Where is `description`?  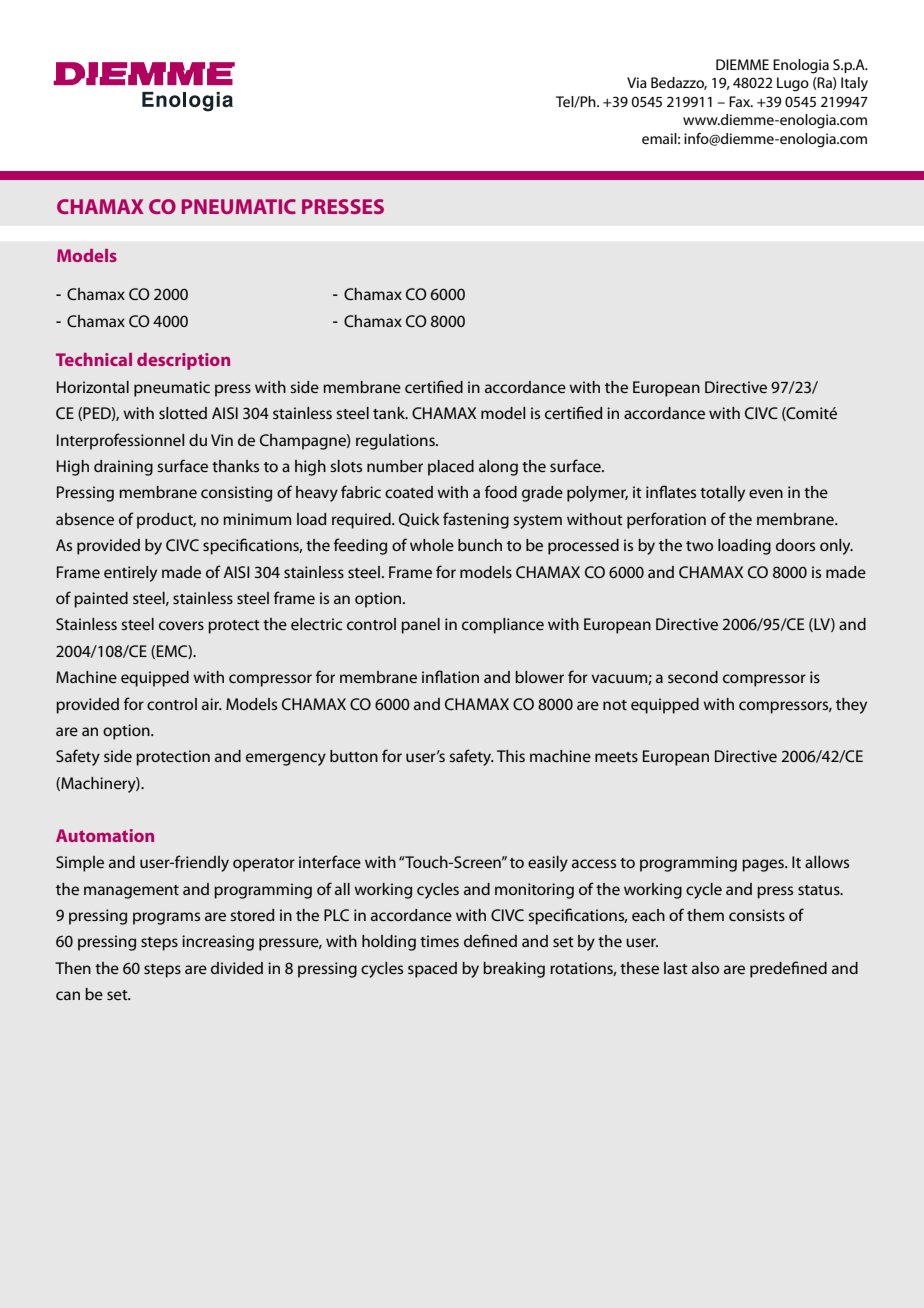 description is located at coordinates (183, 361).
